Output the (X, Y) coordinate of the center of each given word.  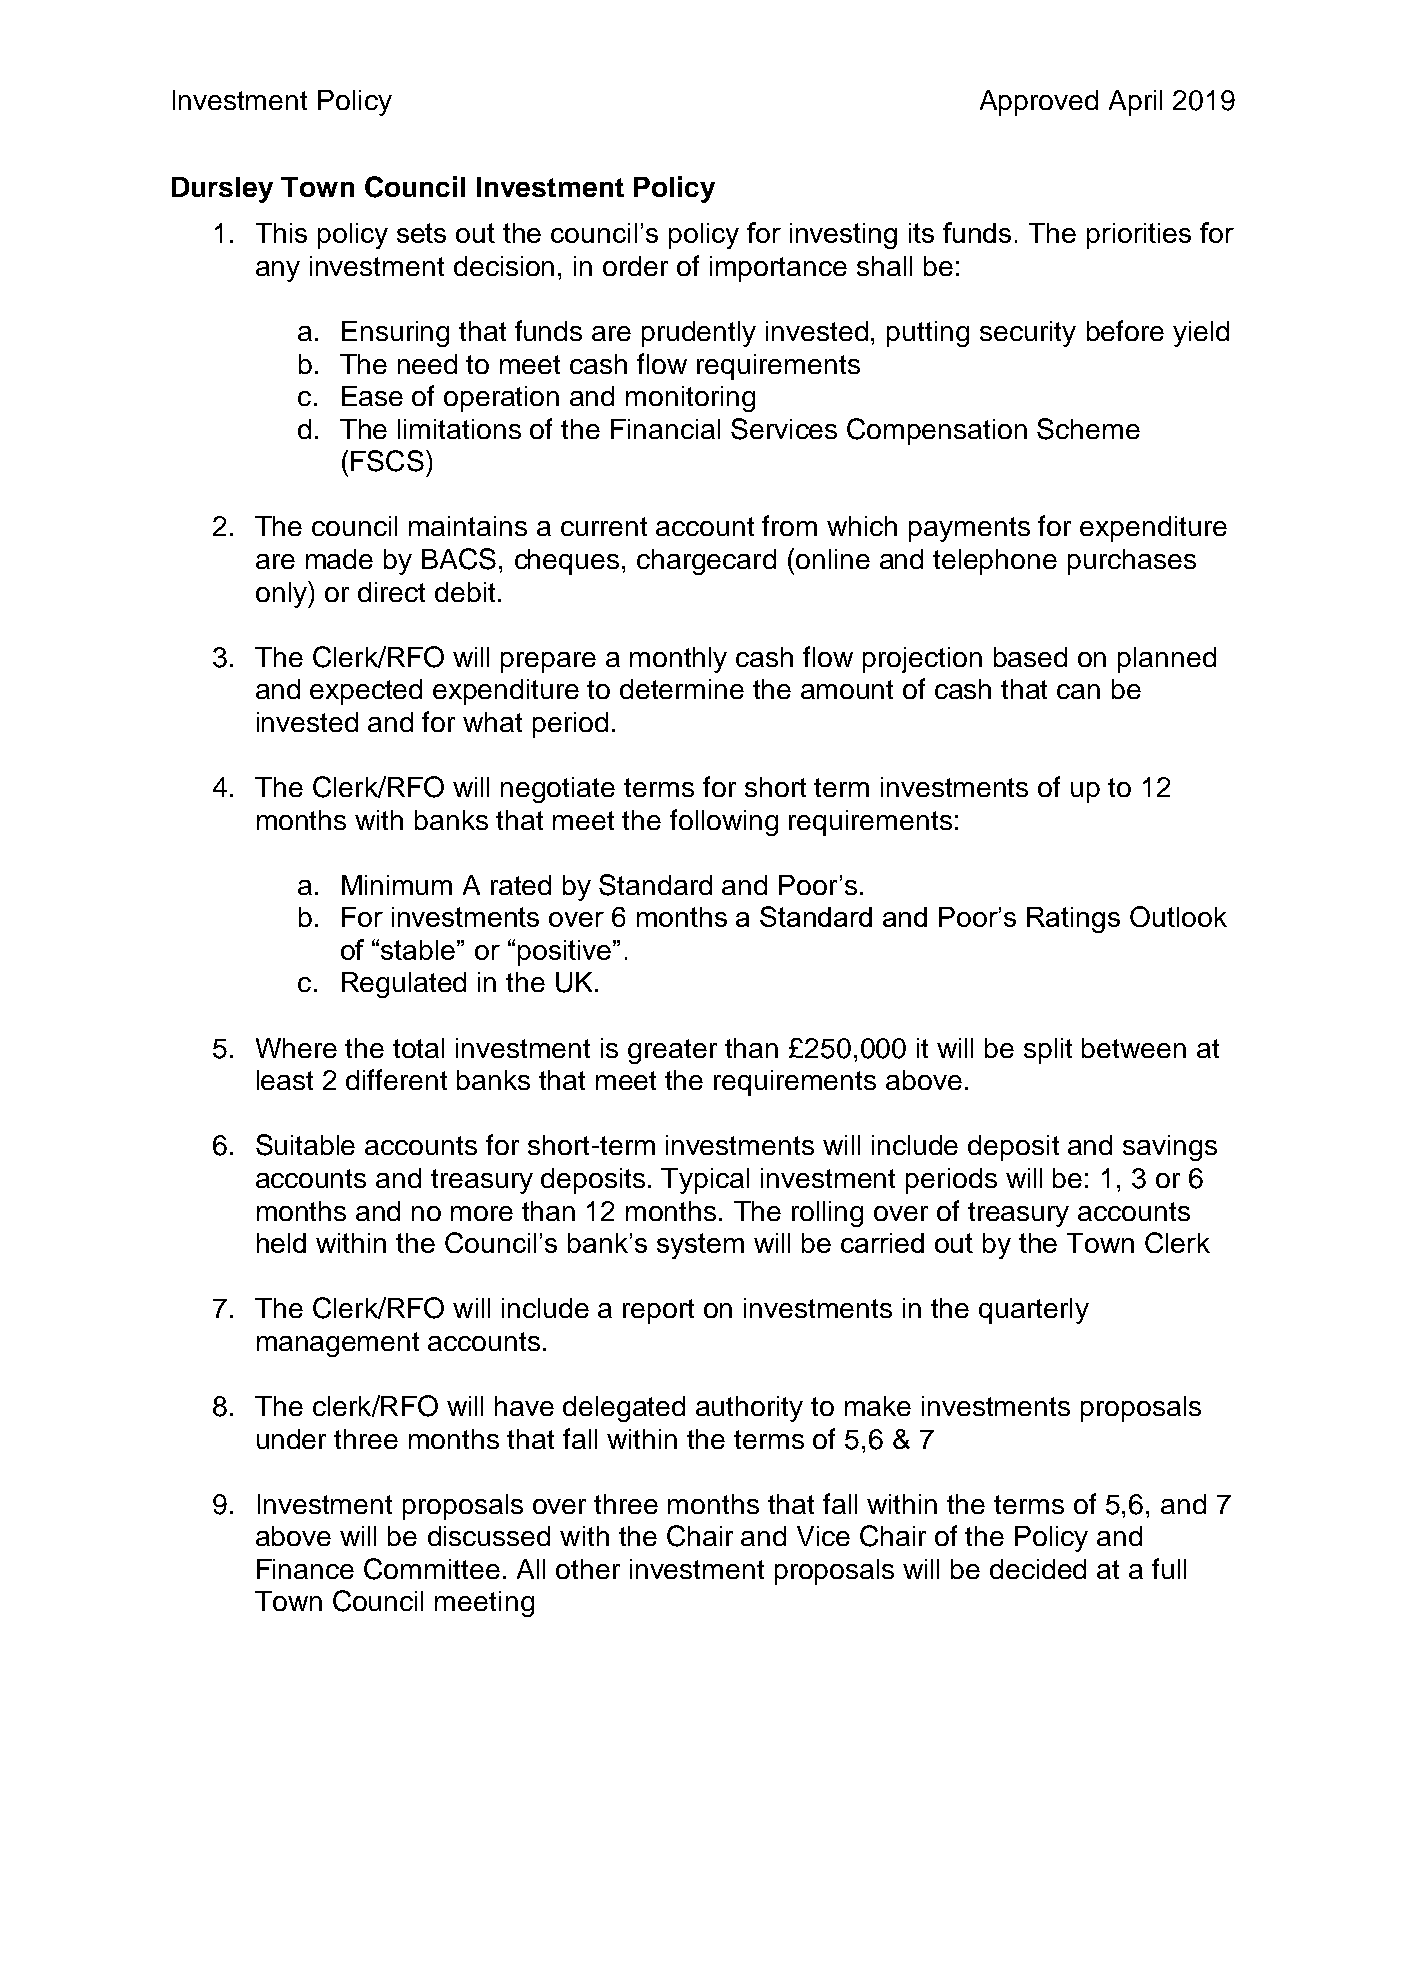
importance (778, 269)
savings (1170, 1148)
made (339, 559)
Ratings (1073, 920)
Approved (1039, 103)
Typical (705, 1181)
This (281, 233)
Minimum (397, 885)
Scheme (1088, 429)
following (724, 822)
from (789, 525)
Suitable (305, 1145)
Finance (305, 1569)
